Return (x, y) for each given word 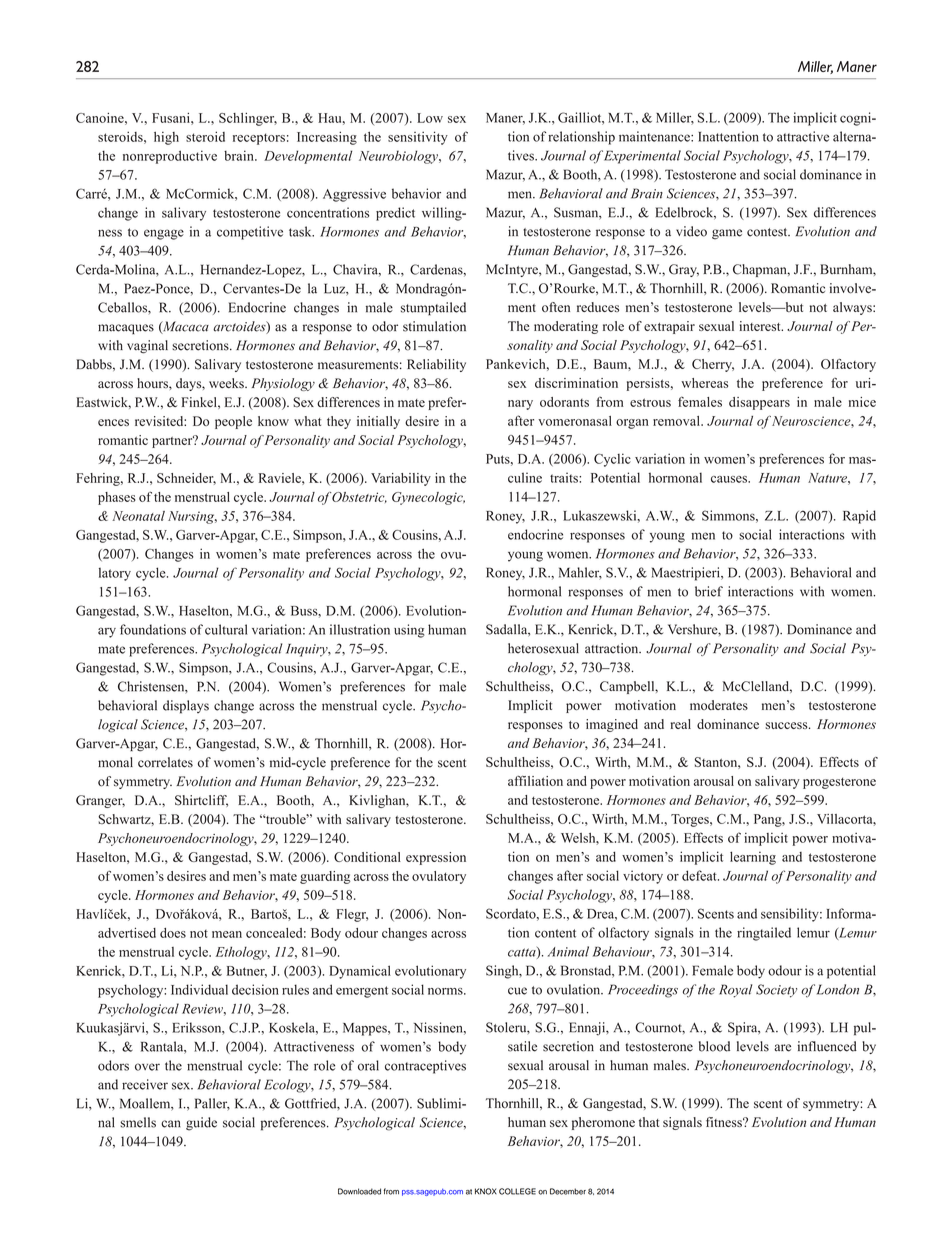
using (409, 631)
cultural (226, 629)
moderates (719, 705)
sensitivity (418, 138)
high (166, 138)
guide (201, 1124)
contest (768, 232)
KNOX (486, 1191)
